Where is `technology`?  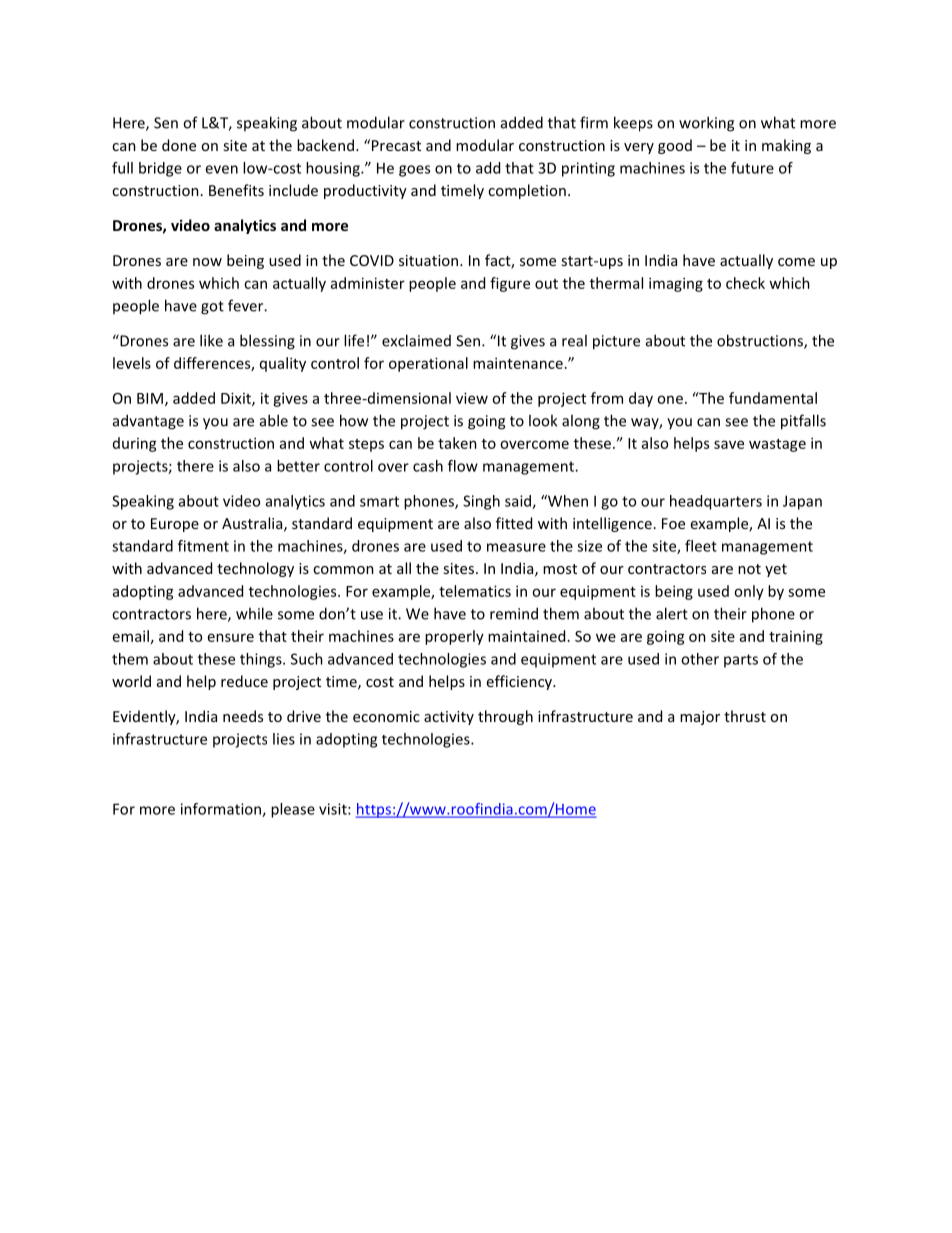
technology is located at coordinates (255, 569).
